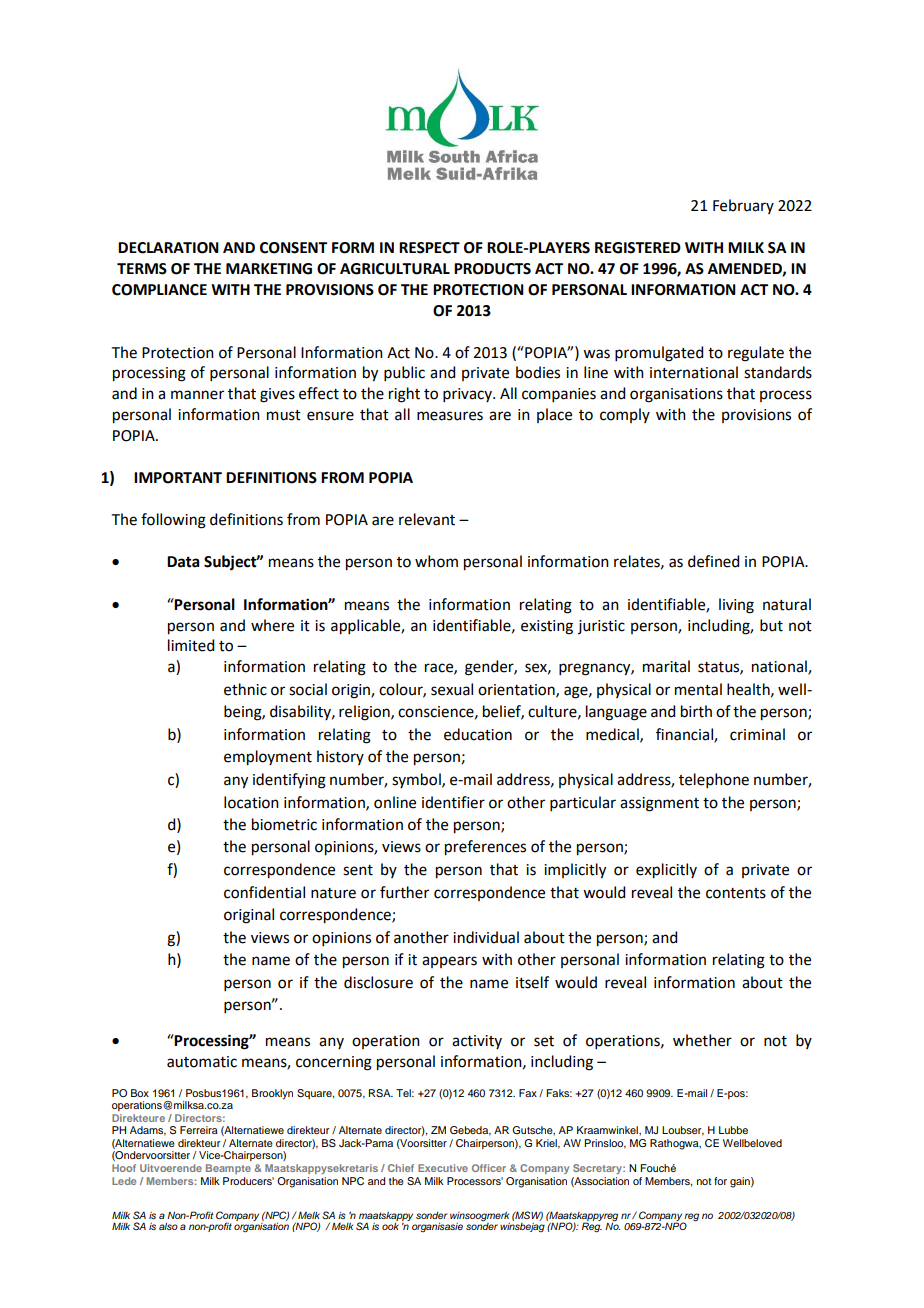 The width and height of the document is (924, 1308). I want to click on contents, so click(736, 893).
